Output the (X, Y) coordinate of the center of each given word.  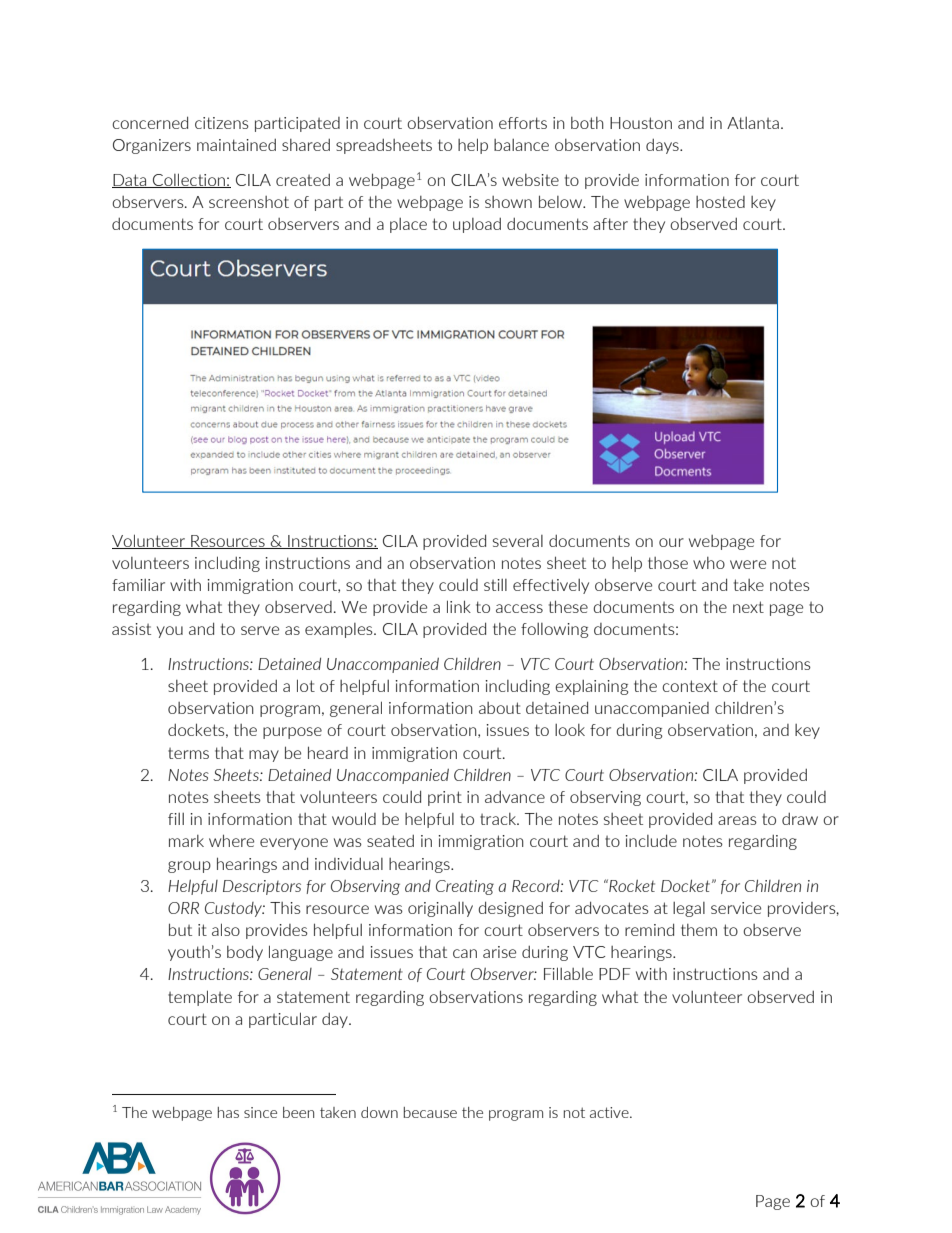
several (518, 541)
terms (188, 753)
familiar (138, 585)
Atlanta (753, 123)
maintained (236, 145)
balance (521, 145)
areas (737, 820)
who (709, 563)
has (228, 1112)
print (445, 798)
